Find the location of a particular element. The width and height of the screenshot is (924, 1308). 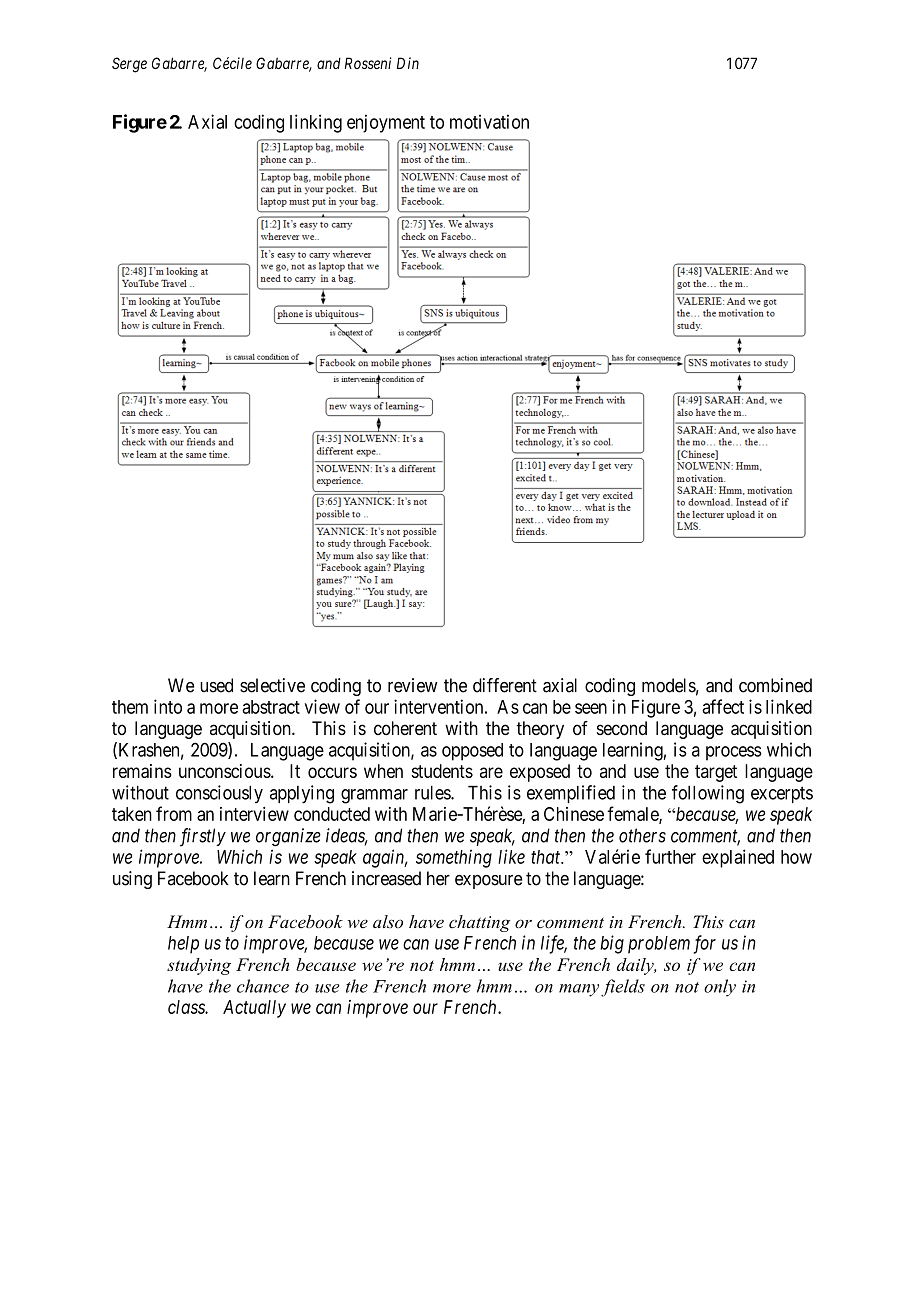

Serge is located at coordinates (129, 65).
